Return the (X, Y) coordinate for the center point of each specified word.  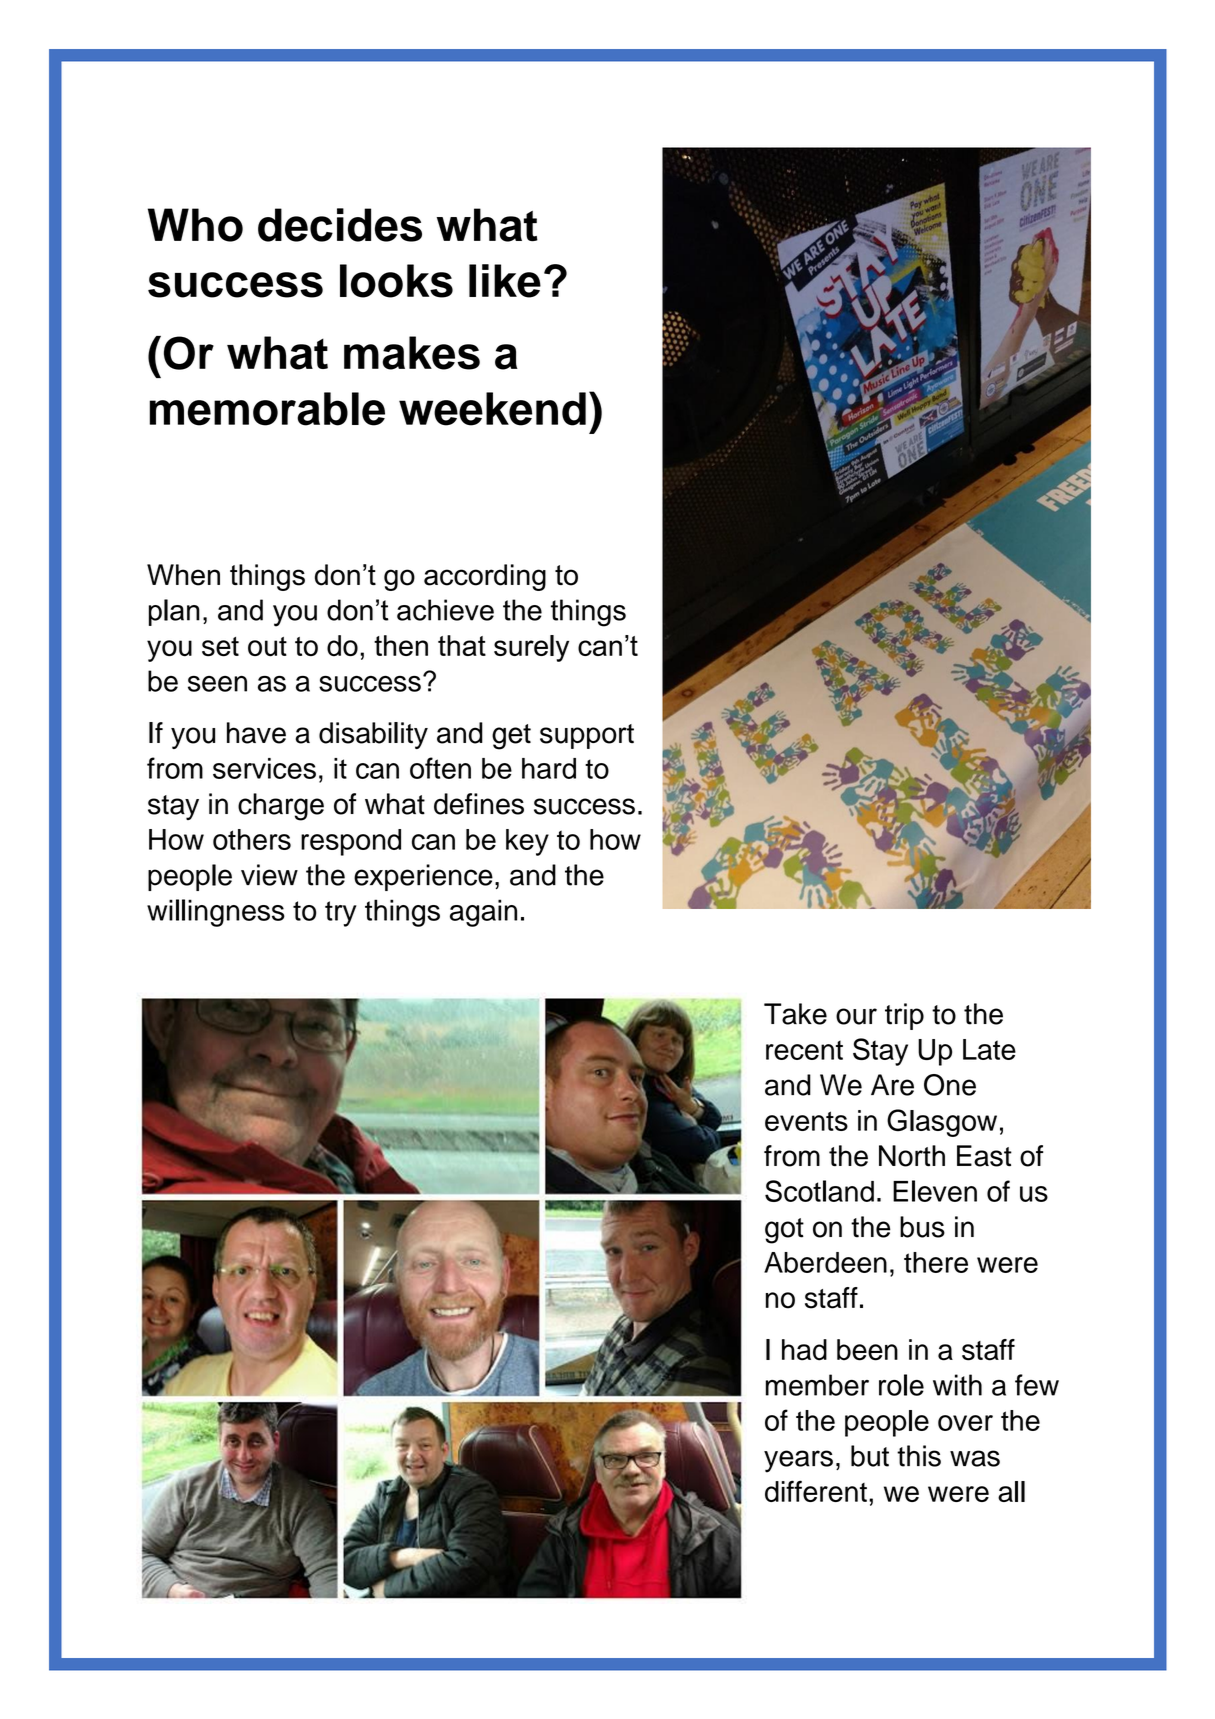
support (587, 736)
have (256, 733)
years (798, 1461)
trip (904, 1016)
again (483, 913)
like (505, 281)
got (784, 1231)
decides (340, 225)
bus (922, 1227)
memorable (267, 409)
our (856, 1016)
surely (531, 648)
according (485, 577)
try (341, 914)
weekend (492, 409)
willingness (216, 913)
